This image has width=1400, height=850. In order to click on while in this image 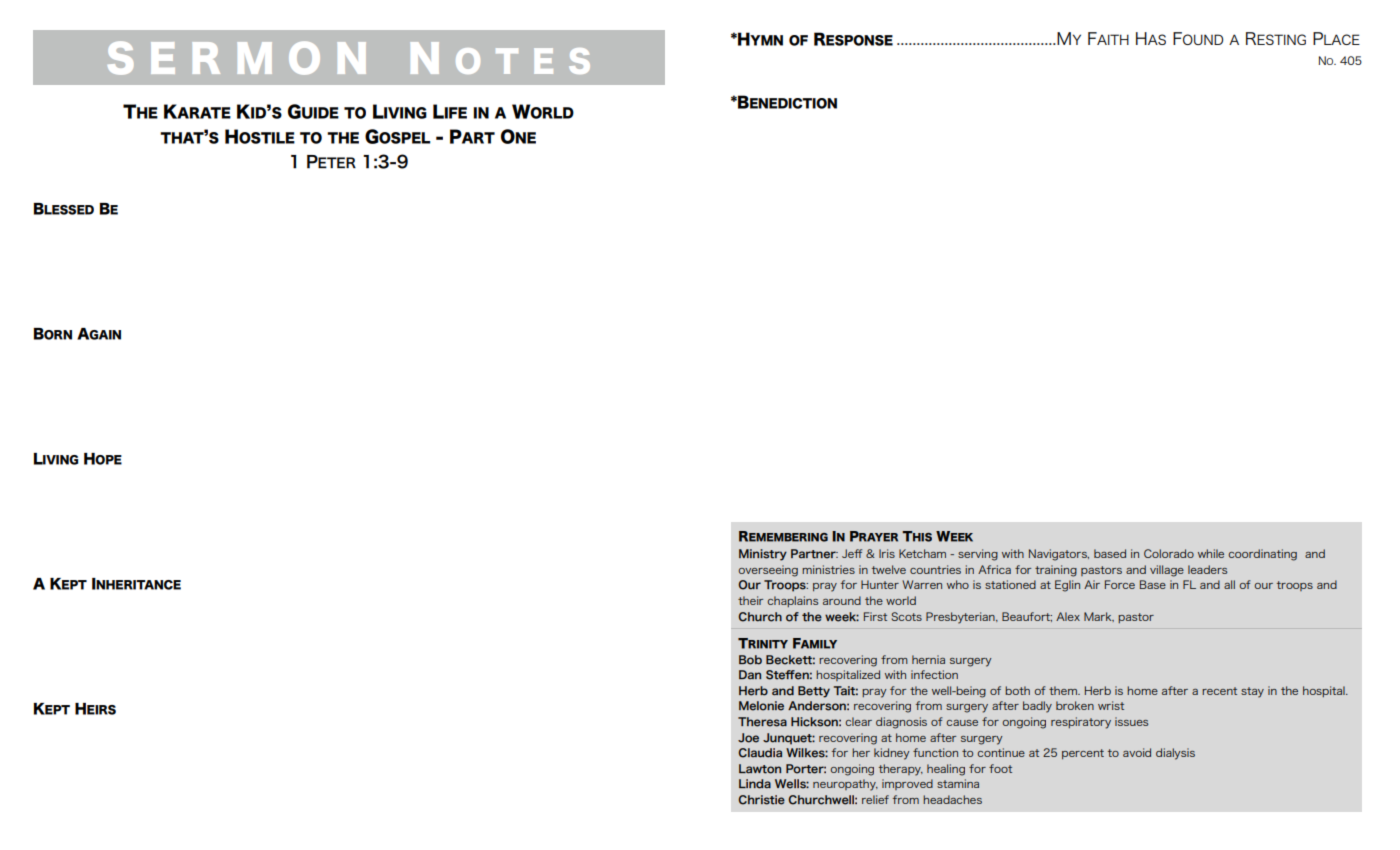, I will do `click(1211, 553)`.
